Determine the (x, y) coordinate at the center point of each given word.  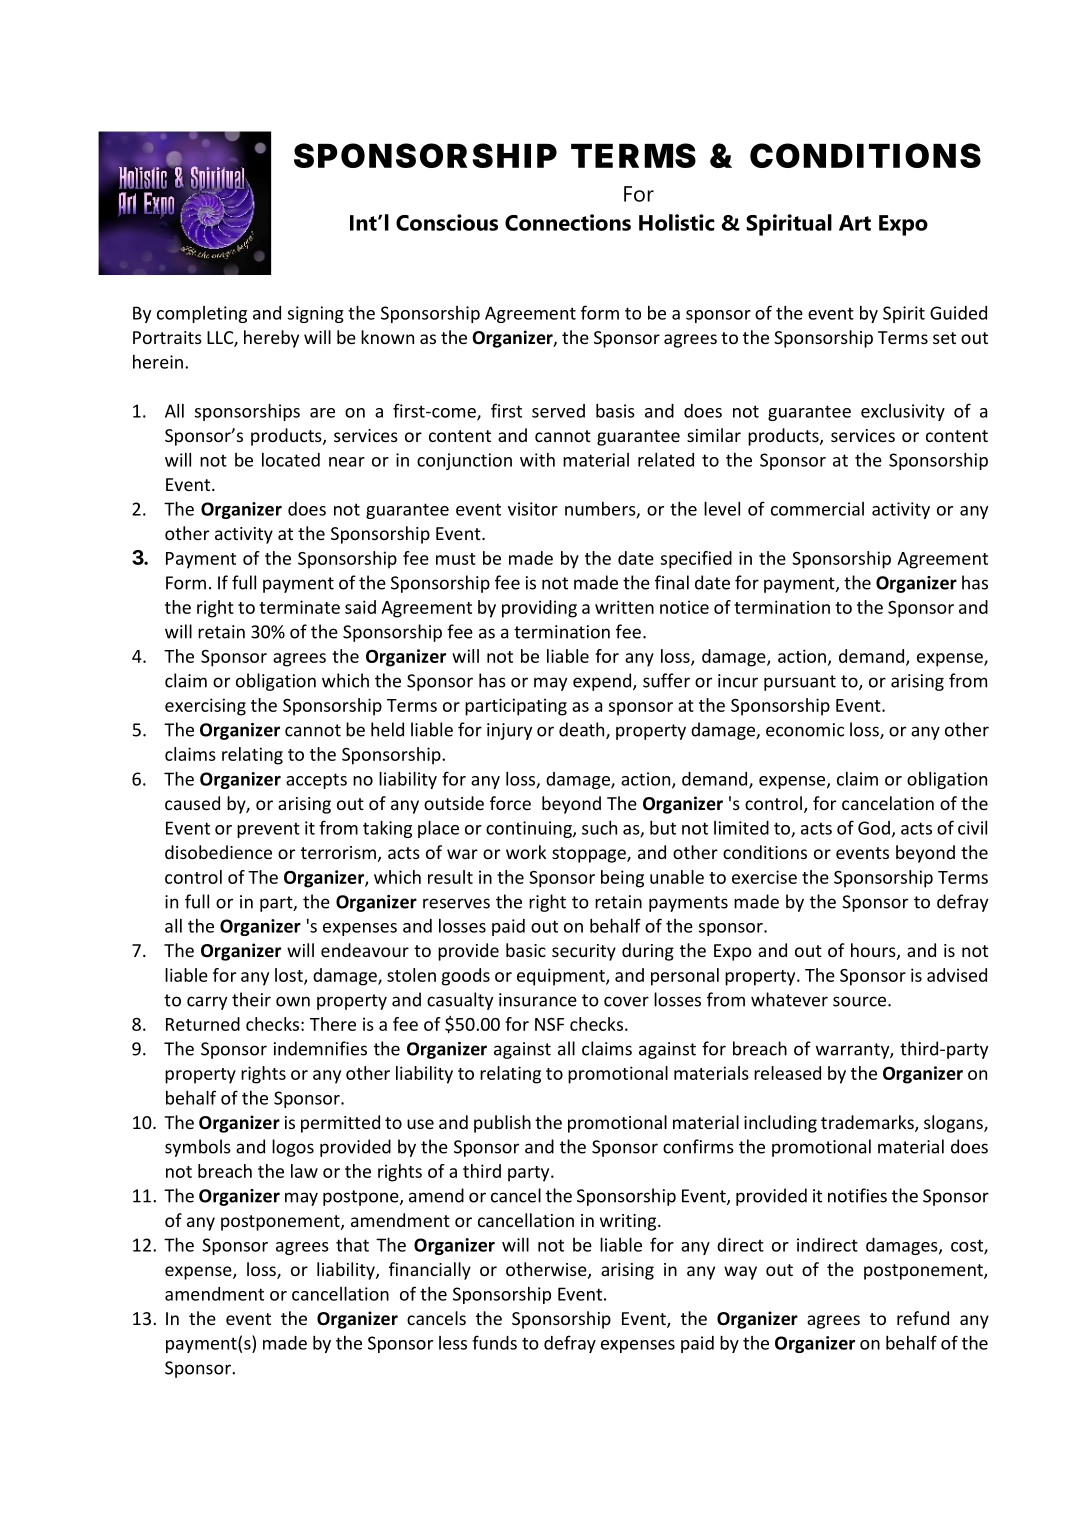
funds (494, 1342)
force (510, 803)
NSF (549, 1024)
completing (202, 314)
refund (923, 1318)
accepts (316, 781)
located (291, 460)
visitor (533, 509)
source (861, 1001)
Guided (958, 313)
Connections (568, 222)
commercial (817, 509)
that (352, 1245)
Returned (203, 1024)
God (874, 828)
